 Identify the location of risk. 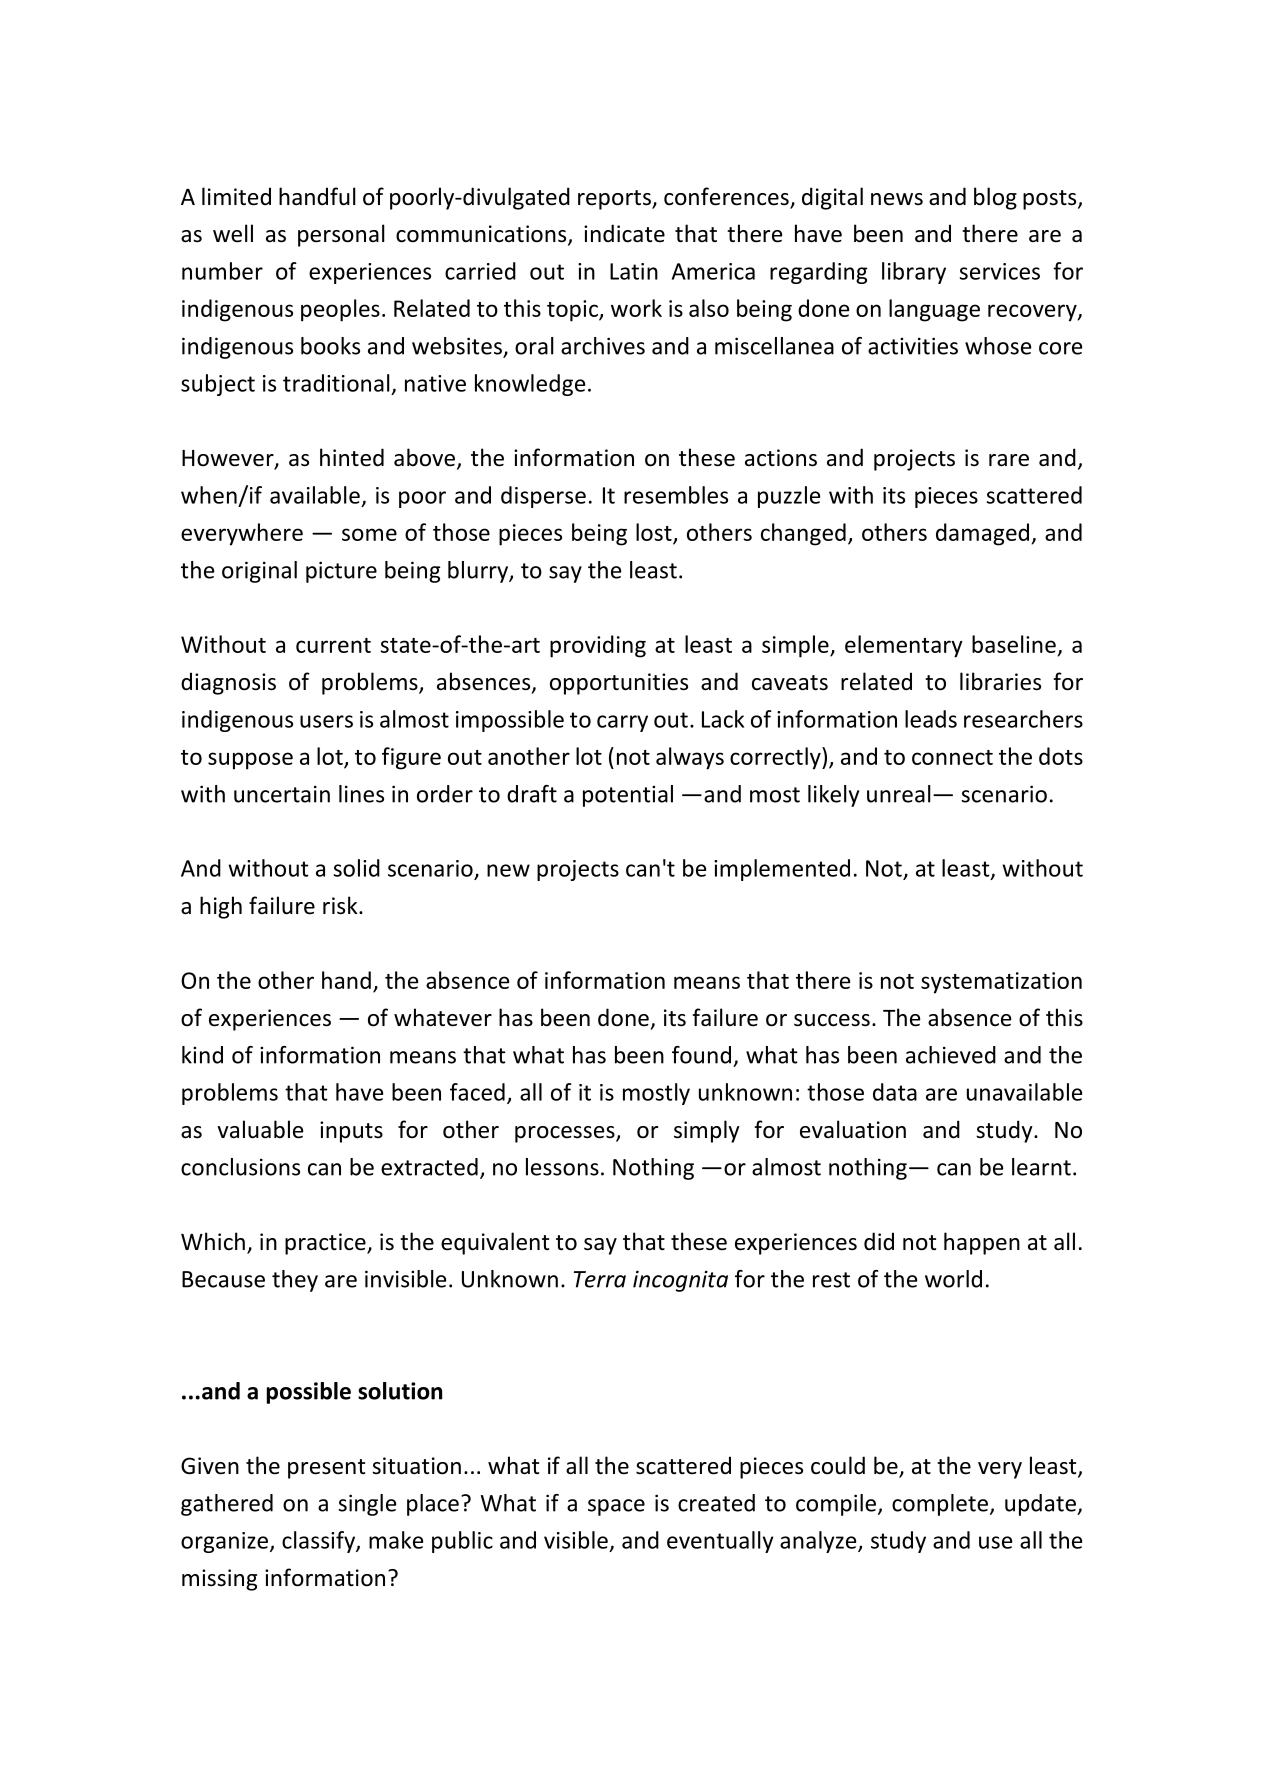
(341, 905).
